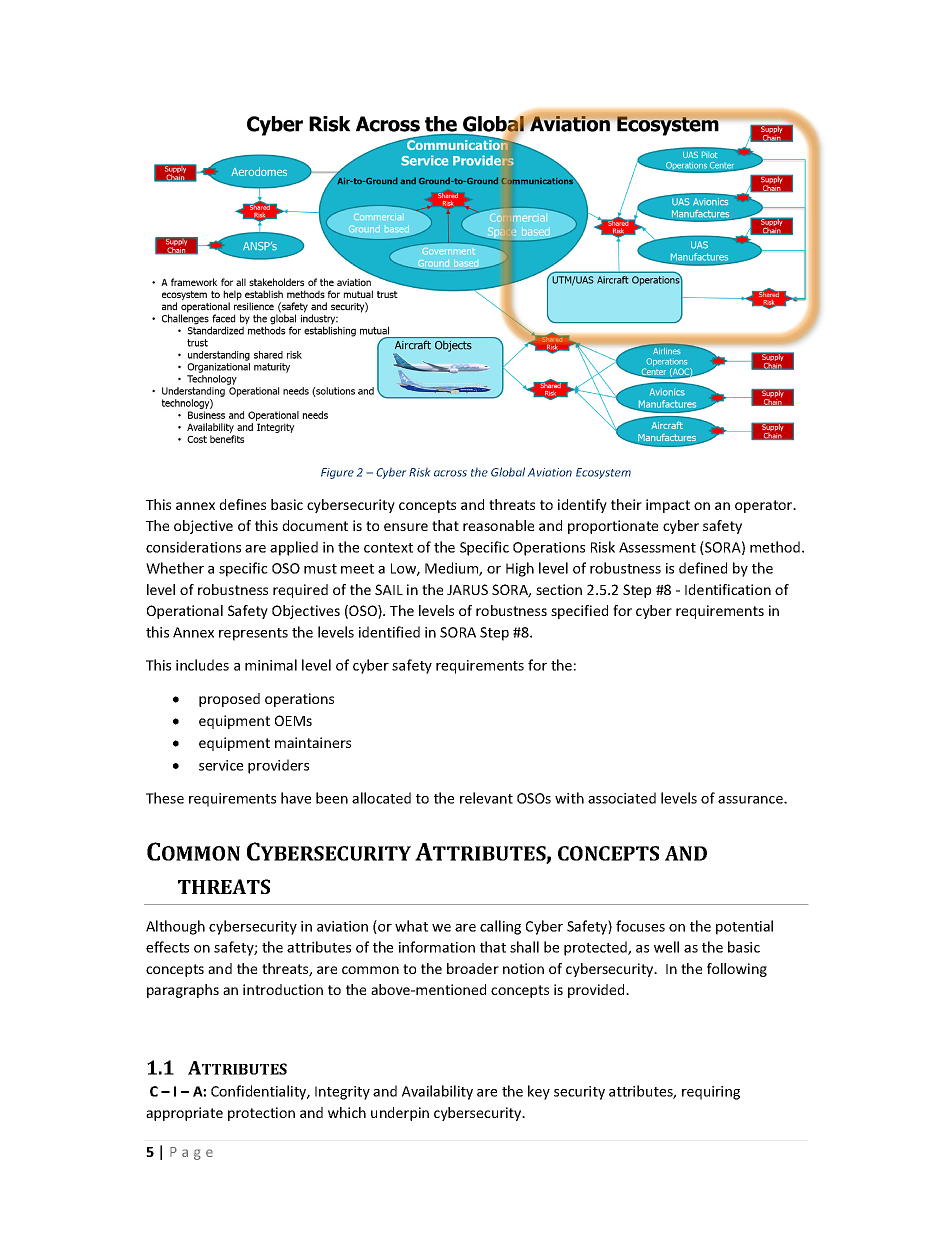 The width and height of the screenshot is (952, 1233). I want to click on have, so click(296, 798).
